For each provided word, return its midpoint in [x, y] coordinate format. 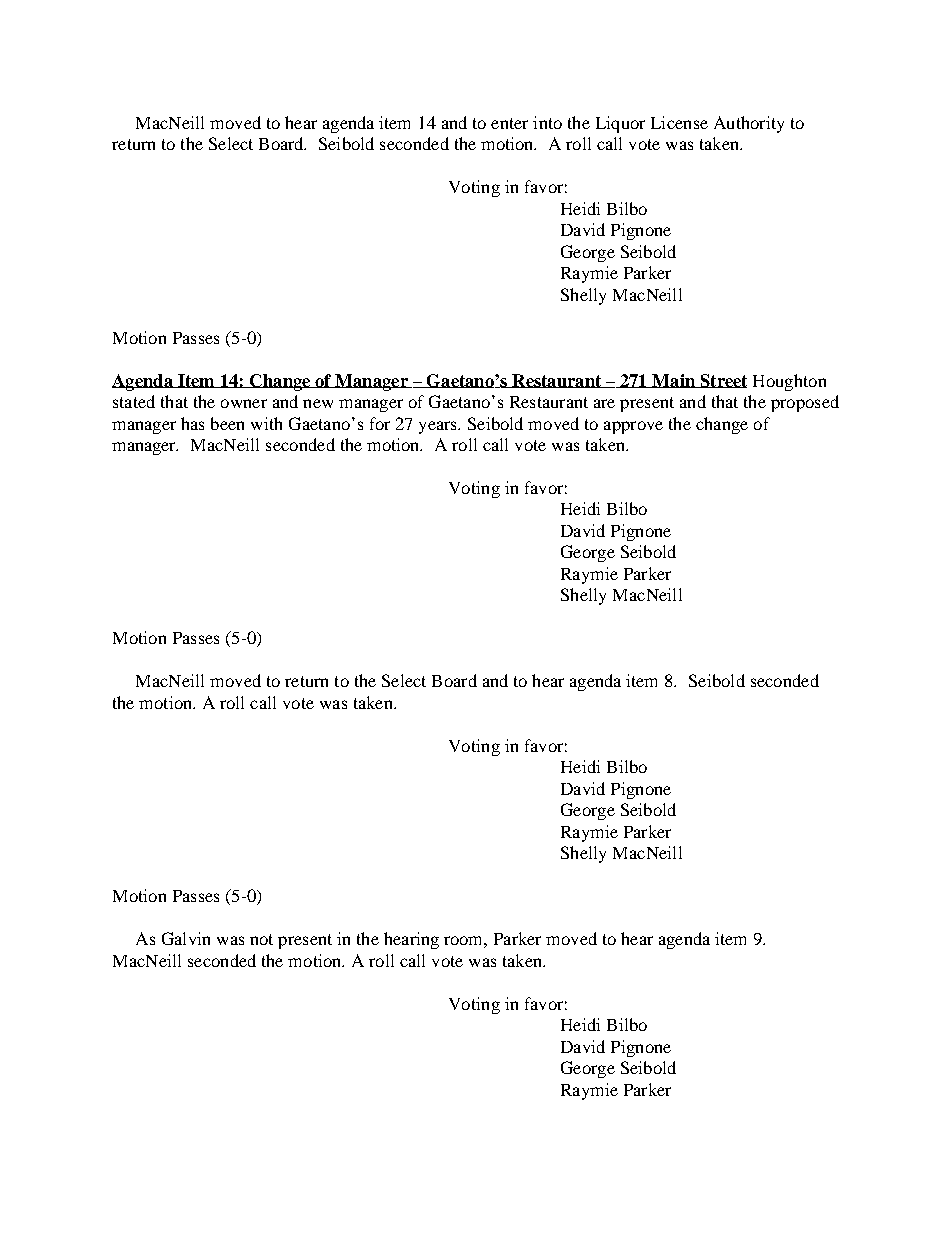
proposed [805, 403]
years [439, 427]
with [266, 423]
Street [722, 381]
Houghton [789, 382]
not [261, 939]
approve [633, 427]
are [604, 403]
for [380, 423]
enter [509, 123]
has [192, 423]
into [547, 122]
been [227, 423]
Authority [749, 124]
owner [244, 403]
